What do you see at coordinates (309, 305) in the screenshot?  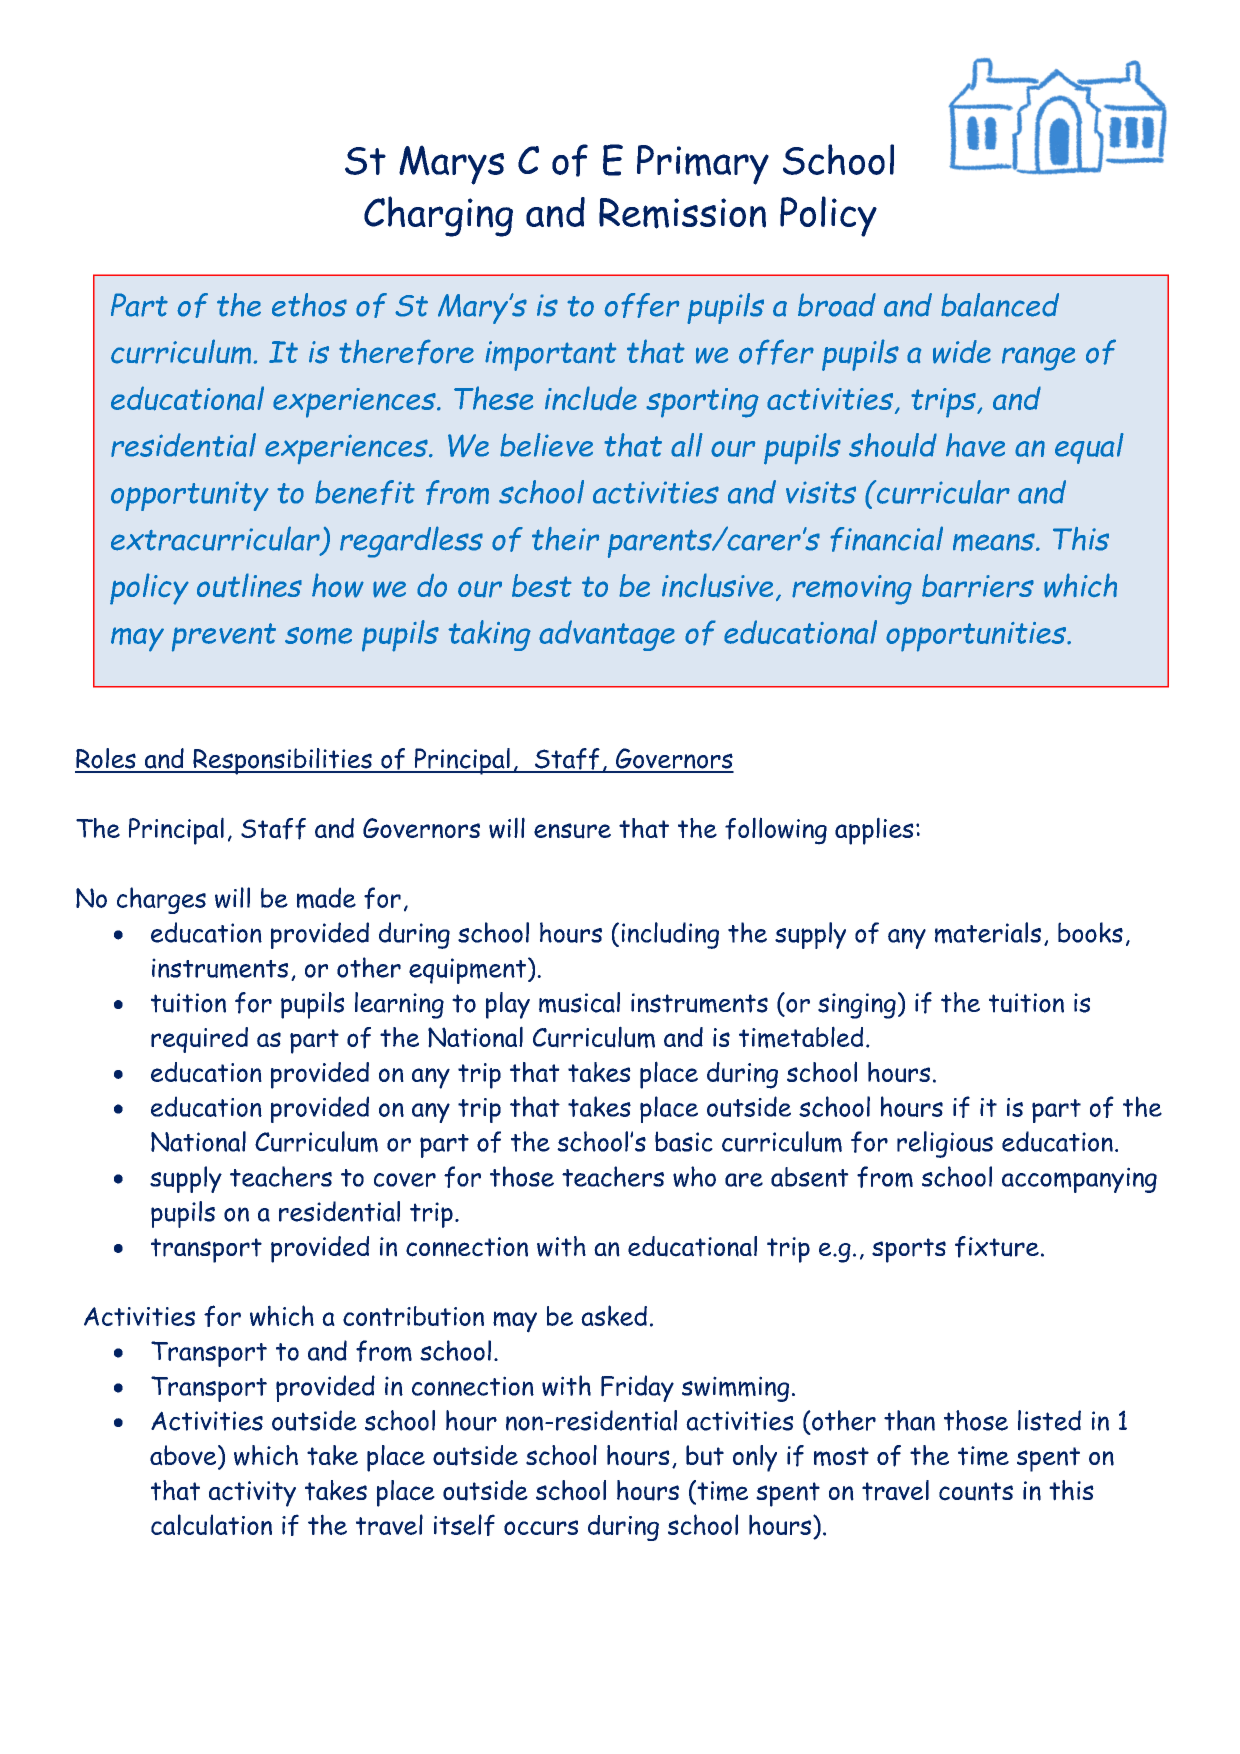 I see `ethos` at bounding box center [309, 305].
